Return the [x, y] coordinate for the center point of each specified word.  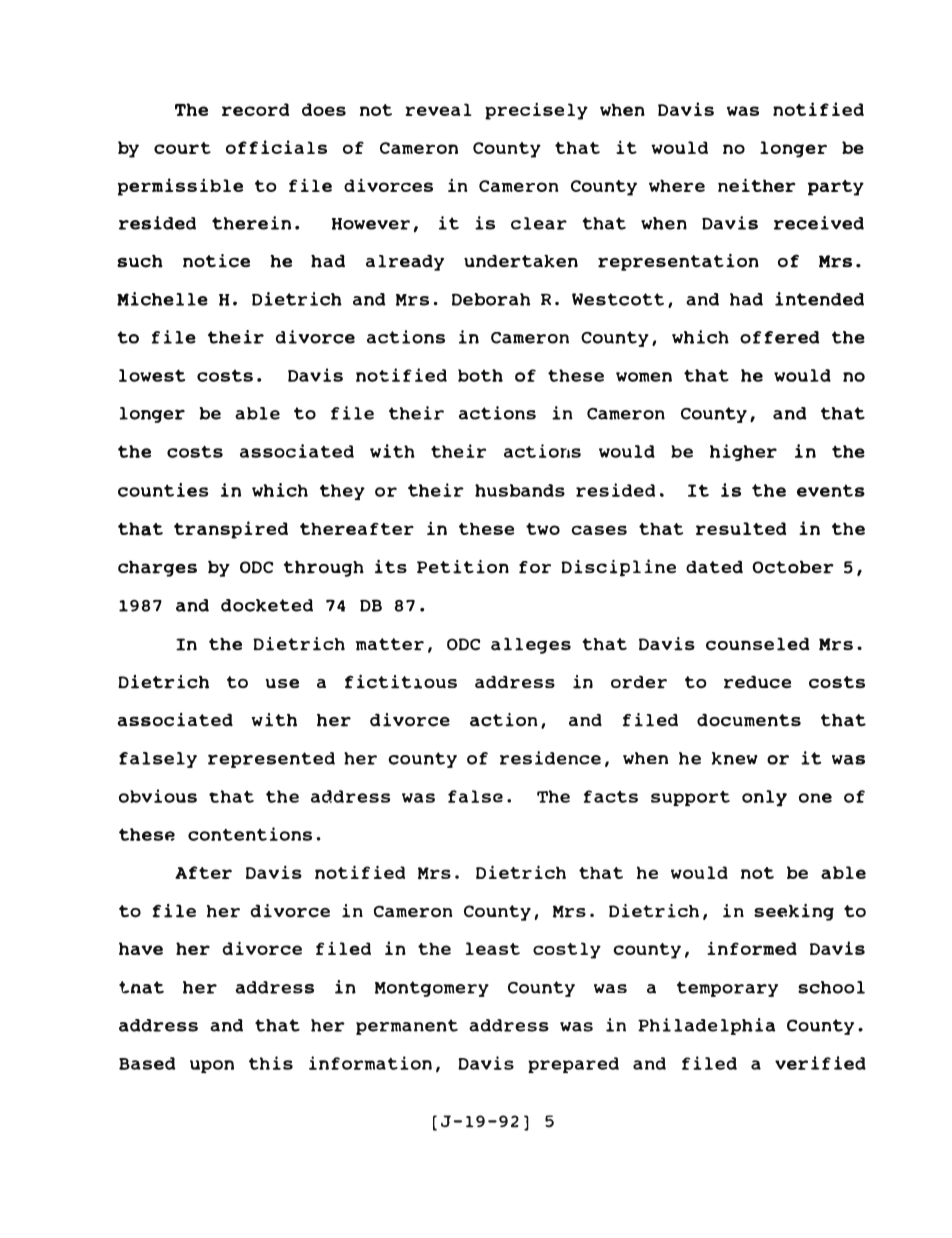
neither [757, 185]
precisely [536, 111]
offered [780, 337]
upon [212, 1066]
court [182, 148]
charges [157, 568]
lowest [152, 375]
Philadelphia [706, 1026]
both [480, 375]
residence [550, 758]
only [764, 798]
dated [714, 567]
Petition [463, 567]
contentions [250, 834]
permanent [407, 1027]
